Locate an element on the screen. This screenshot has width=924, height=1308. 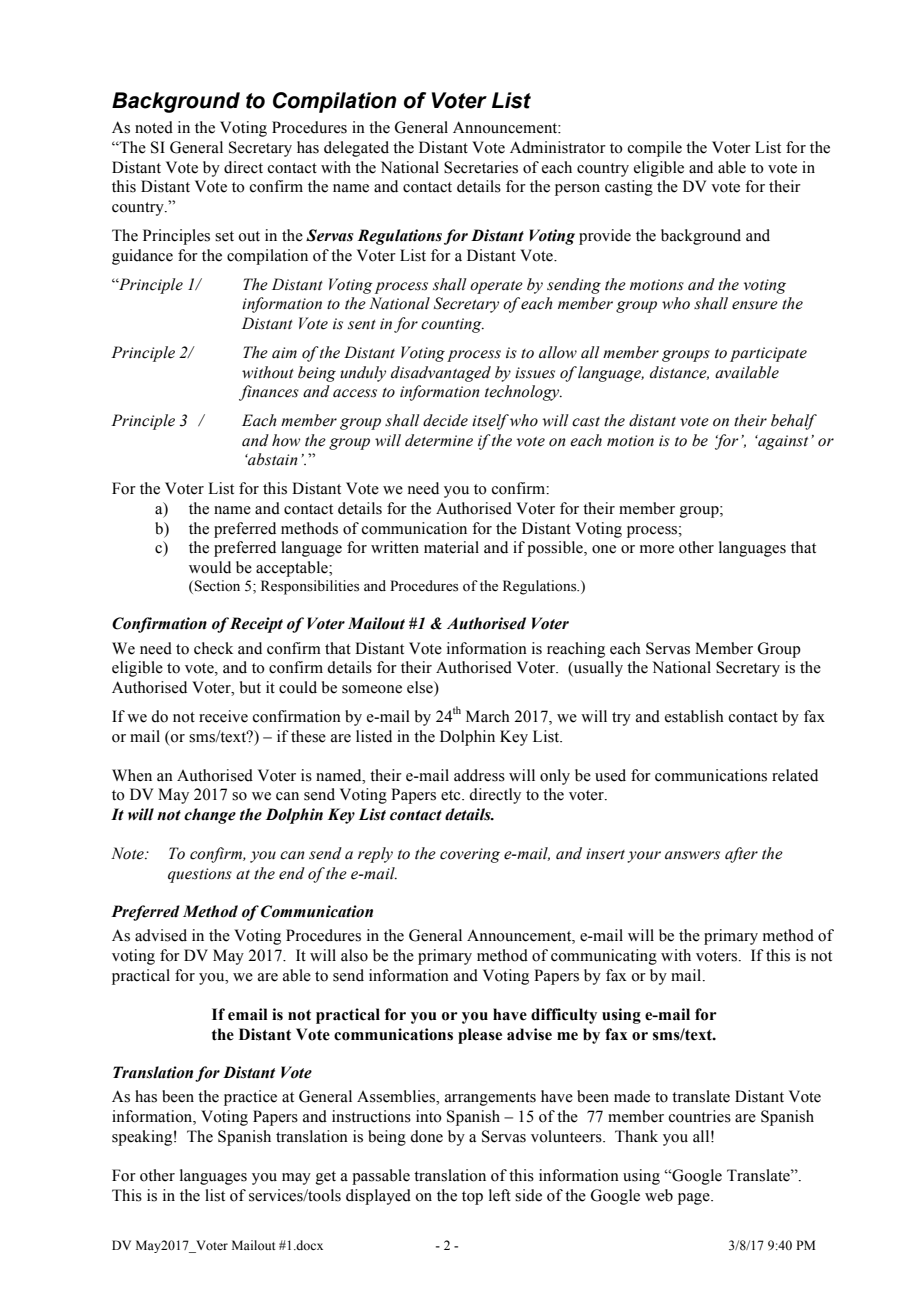
top is located at coordinates (472, 1198).
